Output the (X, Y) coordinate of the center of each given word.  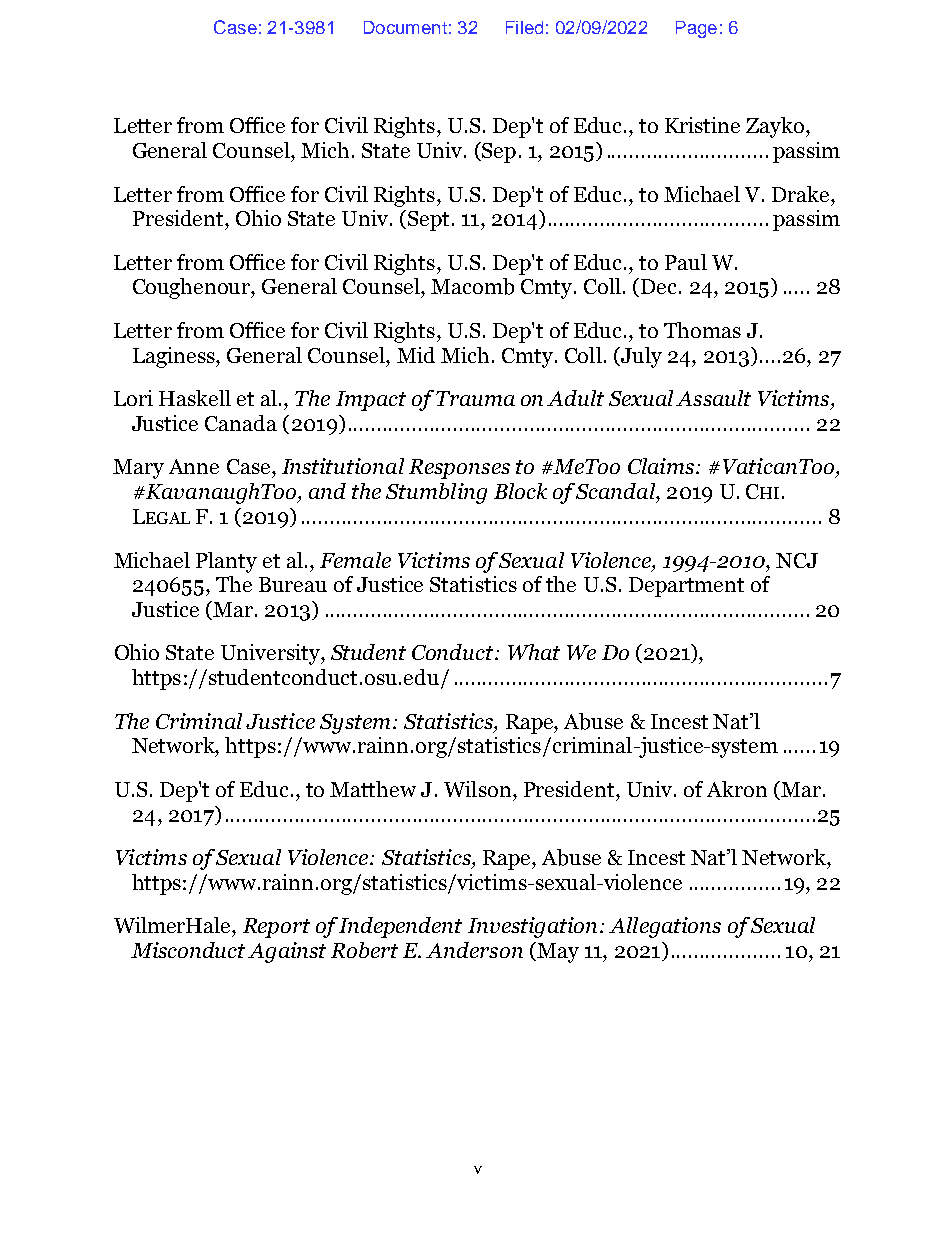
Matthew (373, 789)
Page (696, 29)
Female (355, 560)
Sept (428, 221)
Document (405, 27)
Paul (686, 262)
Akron (737, 789)
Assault (713, 398)
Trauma (475, 398)
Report (276, 928)
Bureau (293, 584)
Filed (524, 27)
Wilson (479, 789)
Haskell (195, 398)
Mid (416, 355)
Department (686, 587)
